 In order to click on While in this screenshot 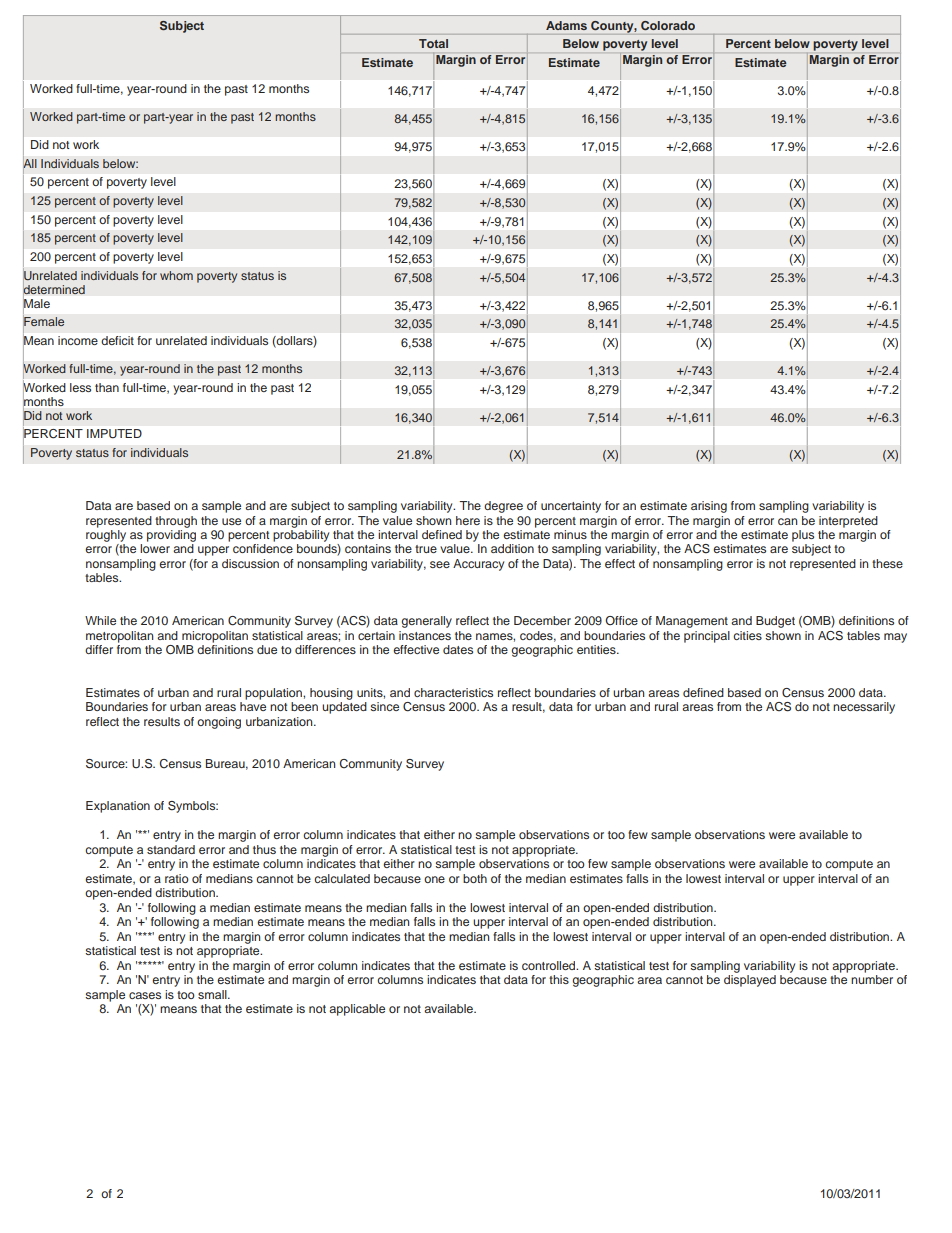, I will do `click(100, 620)`.
